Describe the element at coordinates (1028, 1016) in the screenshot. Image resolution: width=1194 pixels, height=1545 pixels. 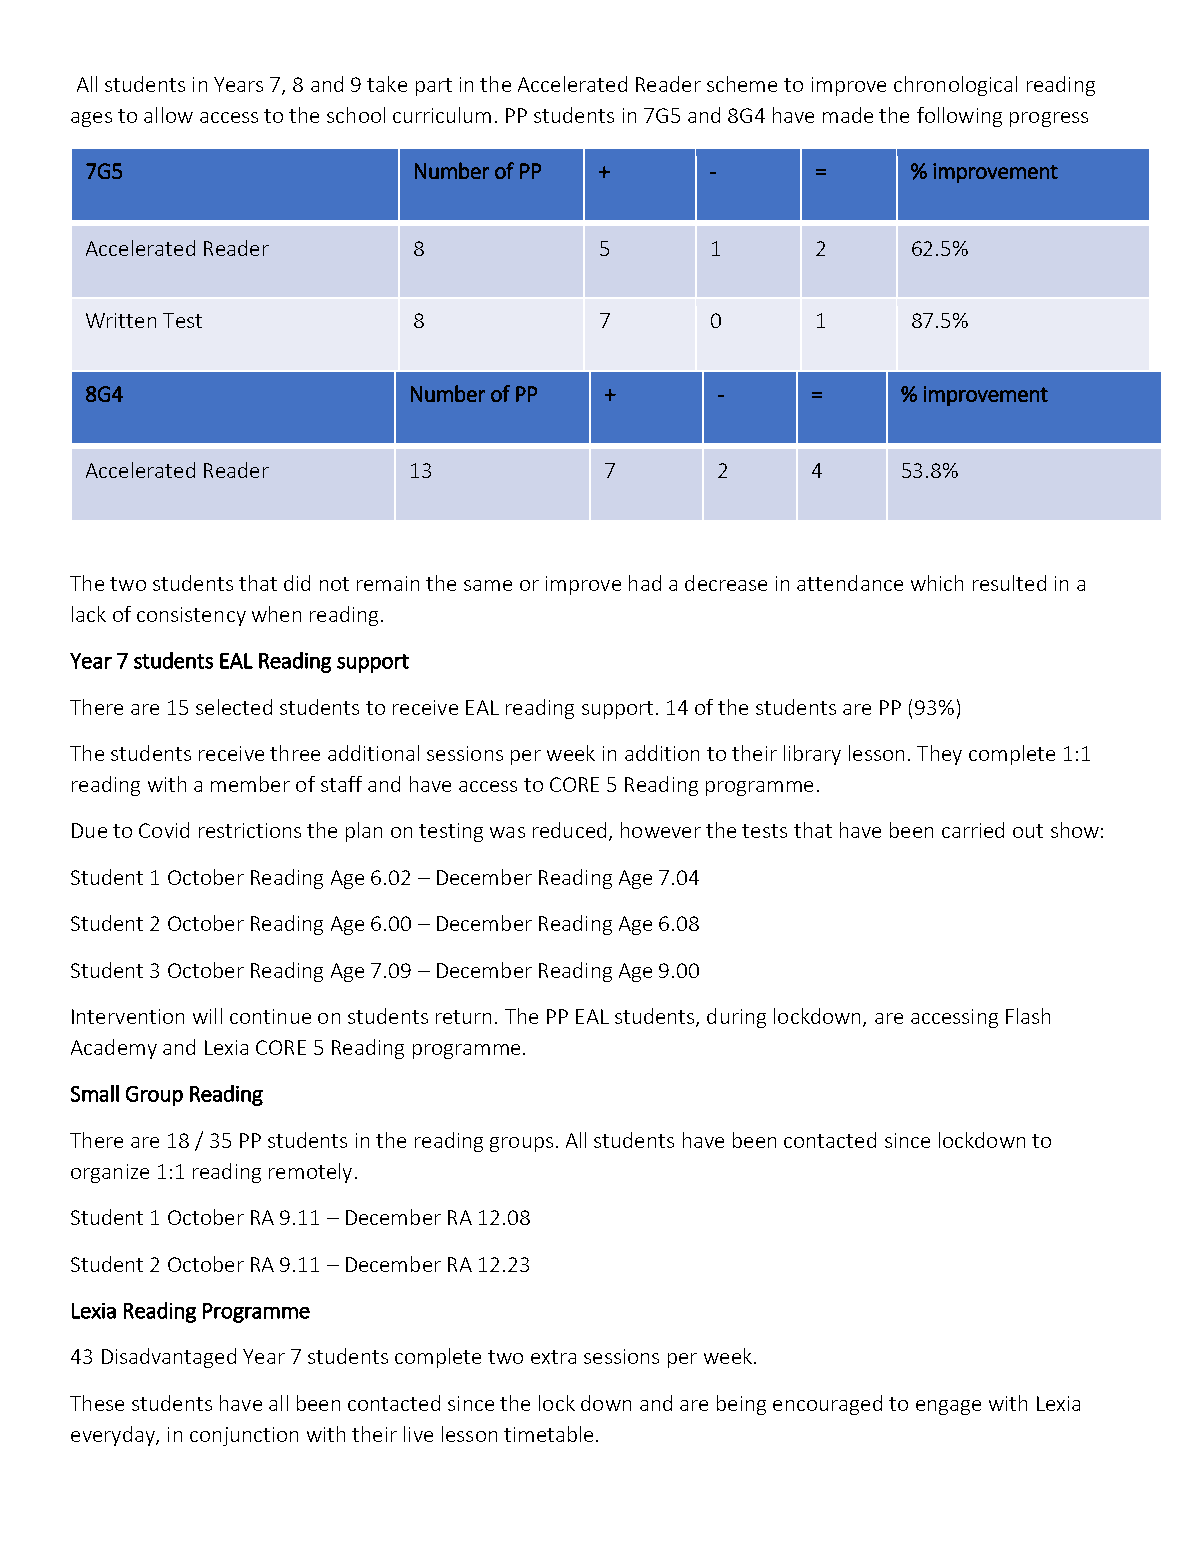
I see `Flash` at that location.
